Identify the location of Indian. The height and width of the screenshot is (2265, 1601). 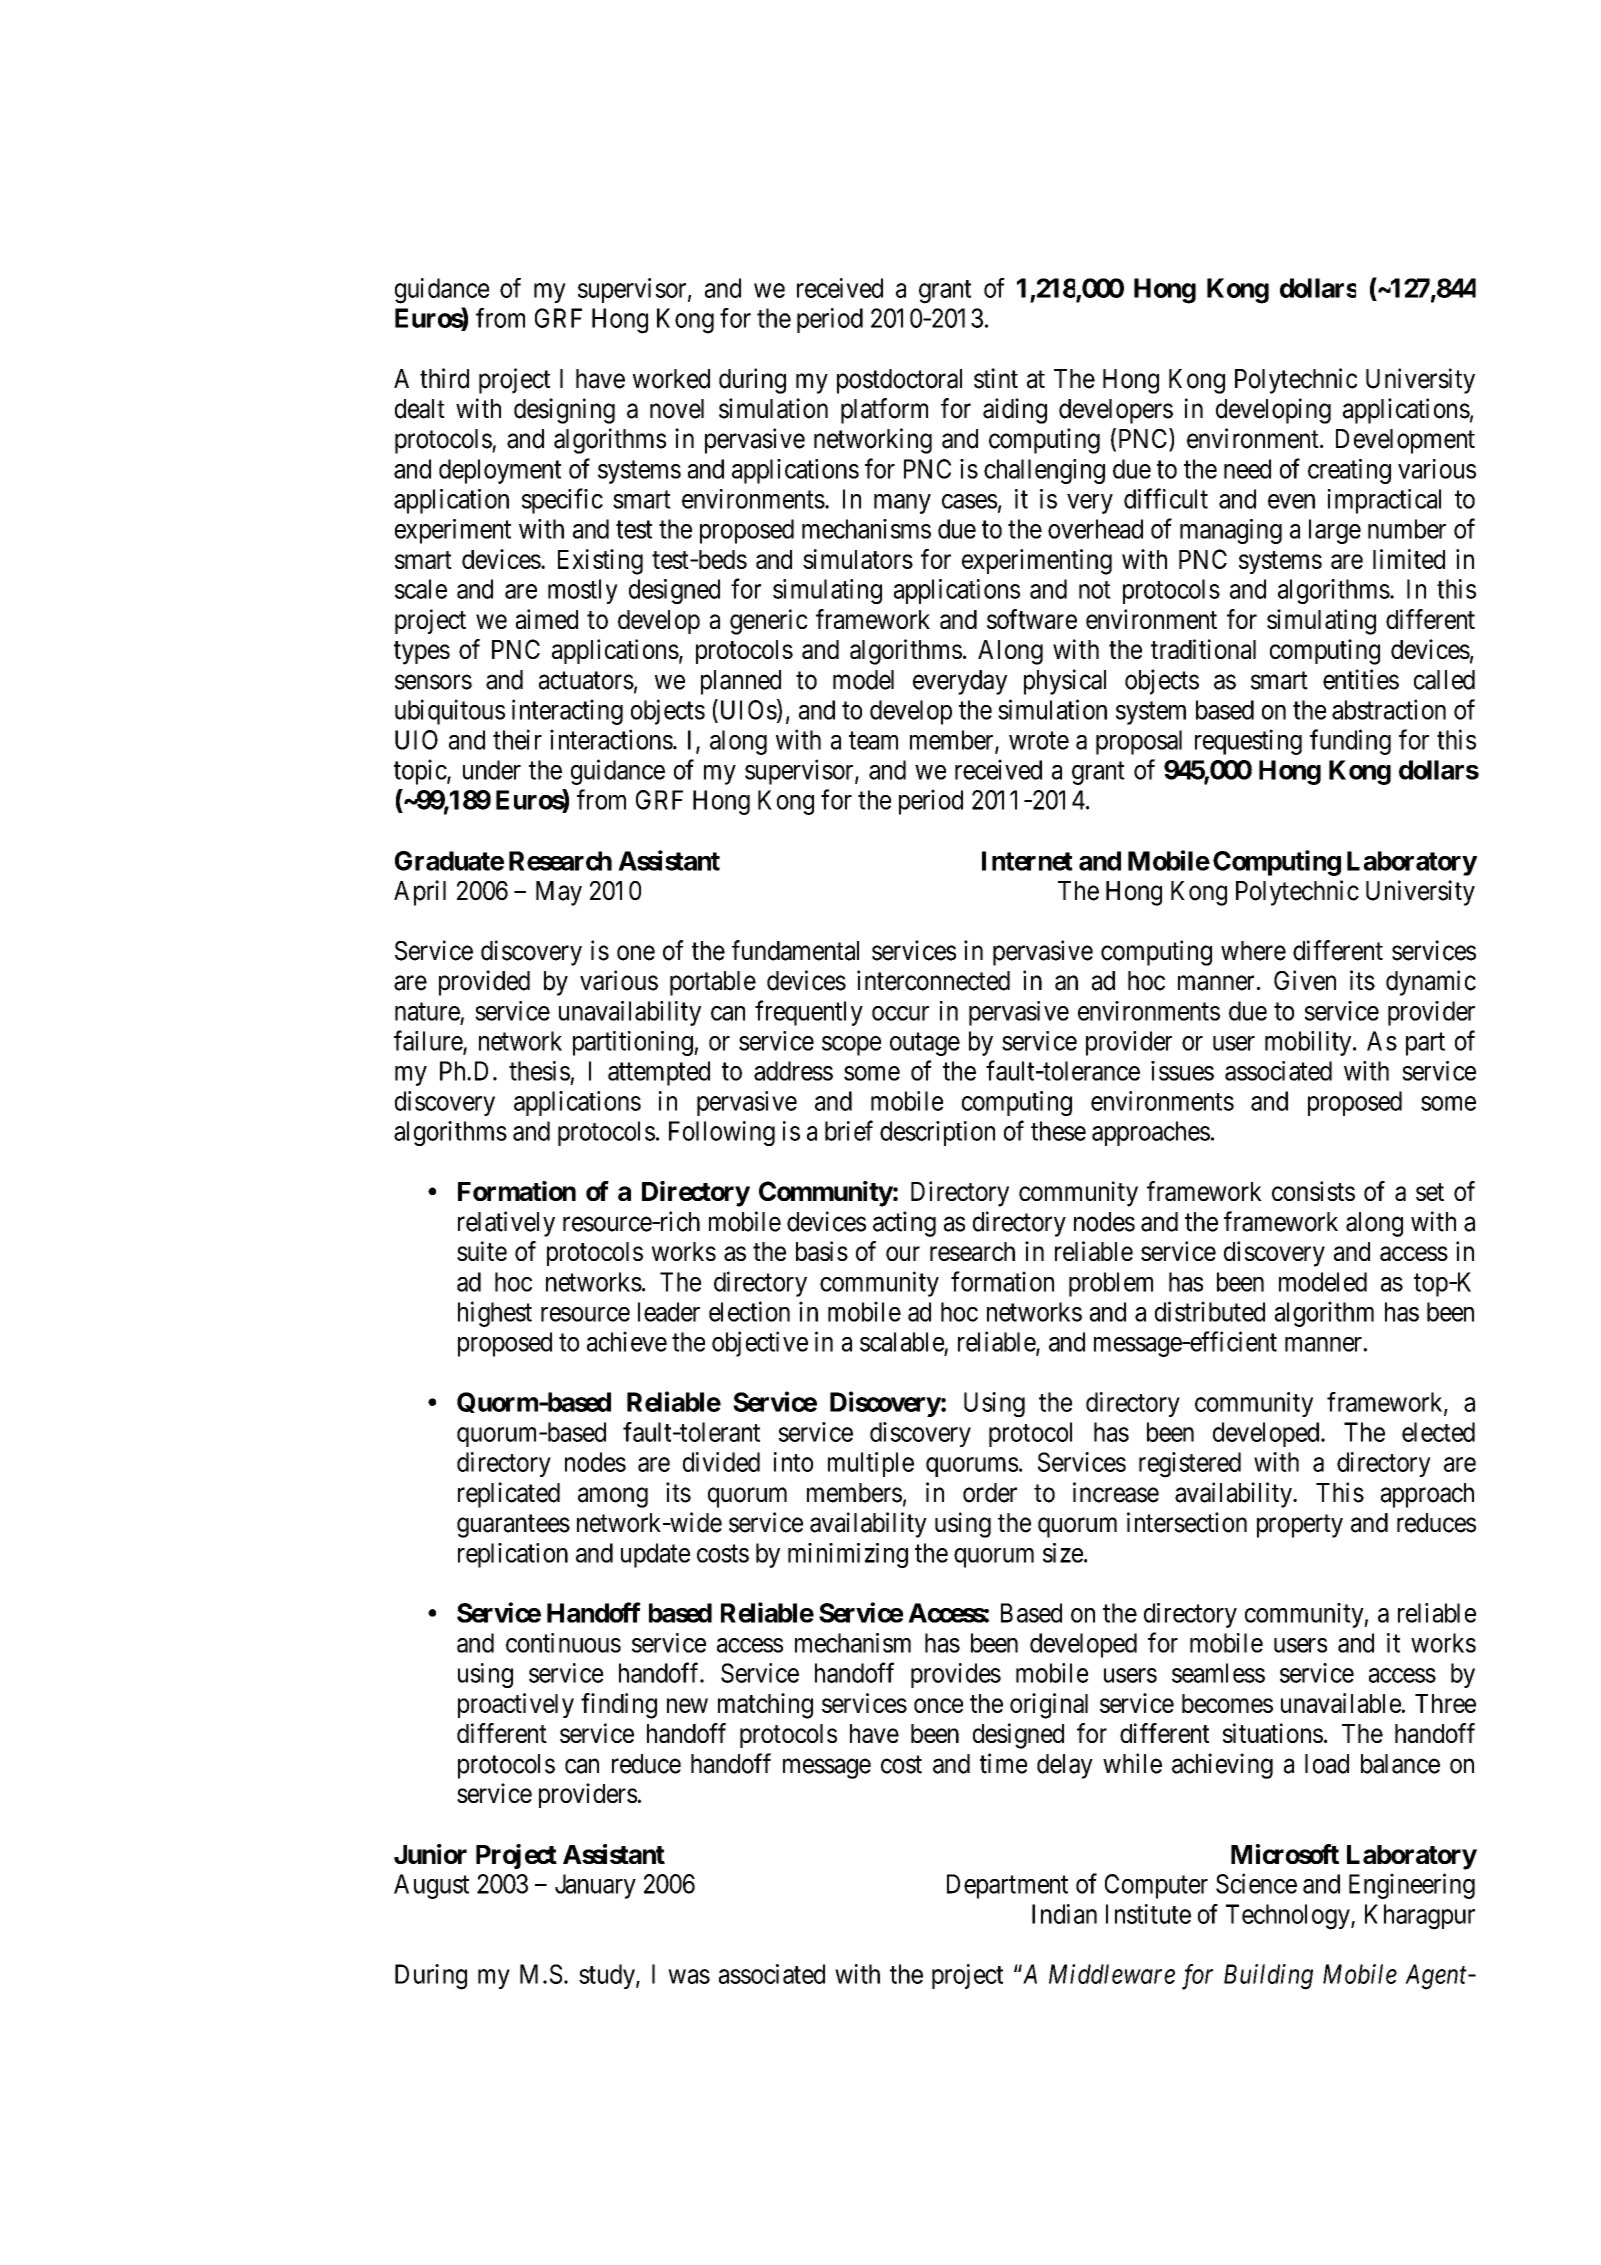
(1064, 1914).
